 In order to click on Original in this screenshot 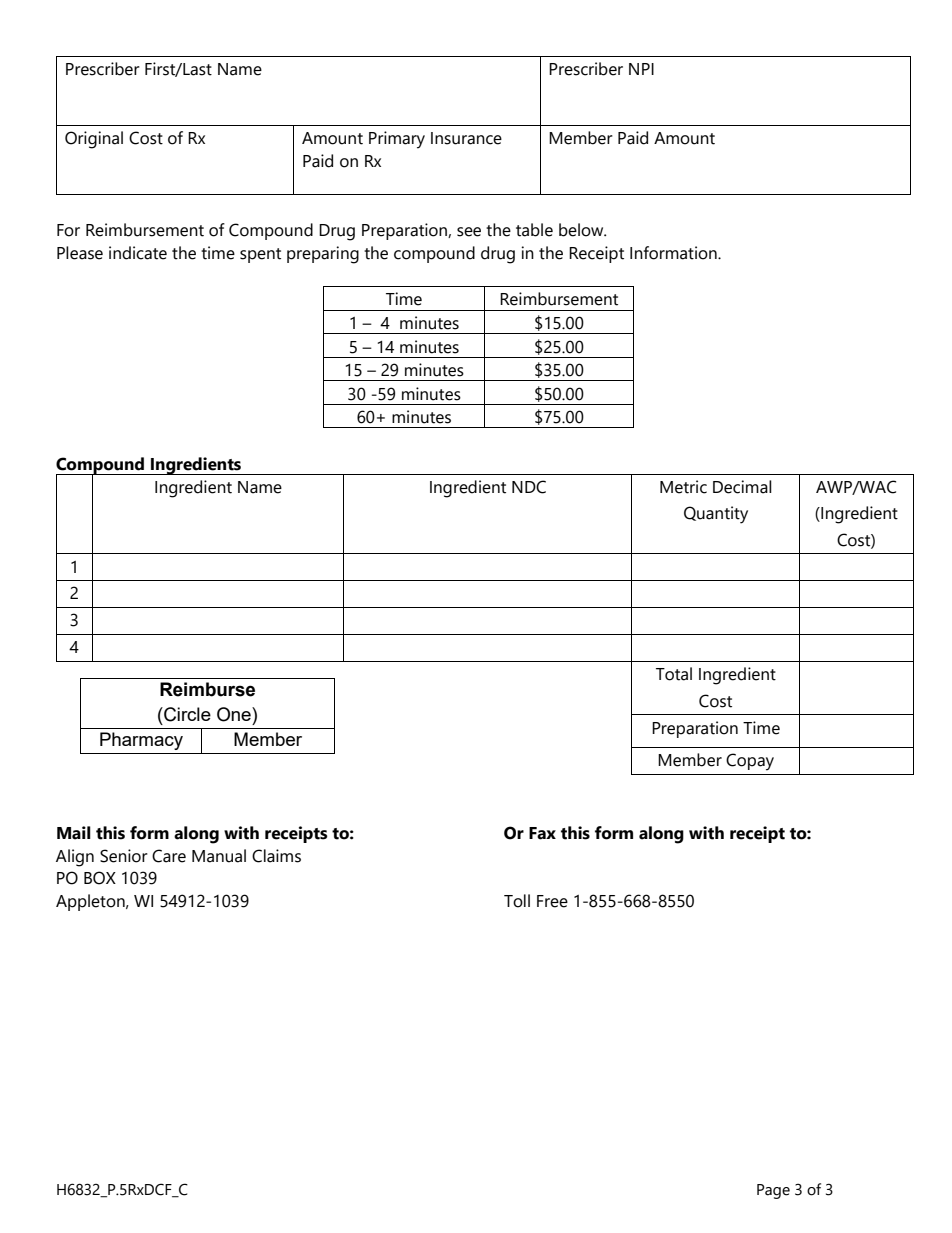, I will do `click(94, 140)`.
